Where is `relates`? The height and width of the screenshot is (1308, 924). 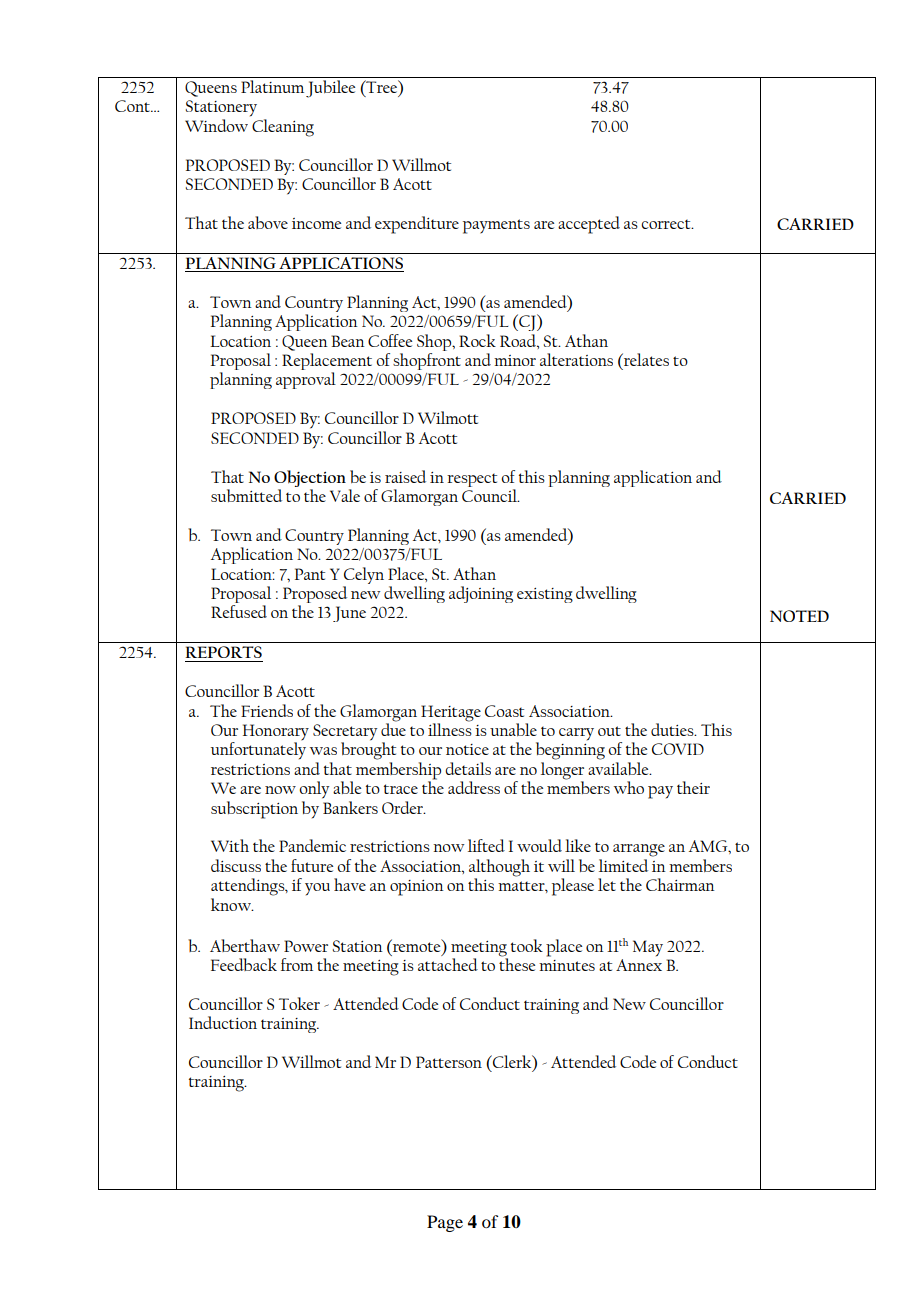
relates is located at coordinates (645, 359).
